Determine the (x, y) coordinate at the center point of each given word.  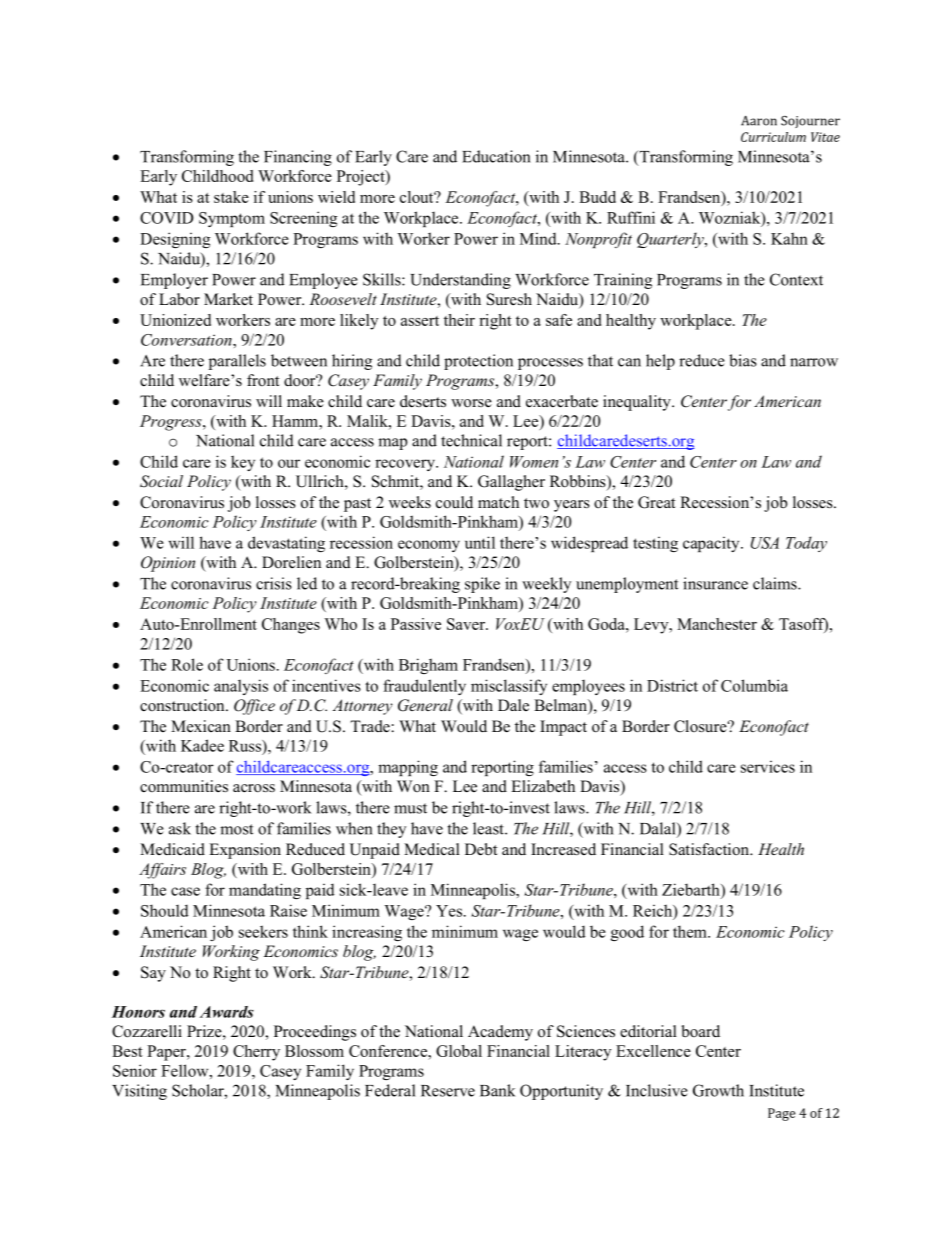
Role (187, 664)
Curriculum (773, 137)
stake (231, 197)
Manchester (717, 624)
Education (496, 156)
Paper (167, 1053)
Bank (497, 1090)
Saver (467, 624)
